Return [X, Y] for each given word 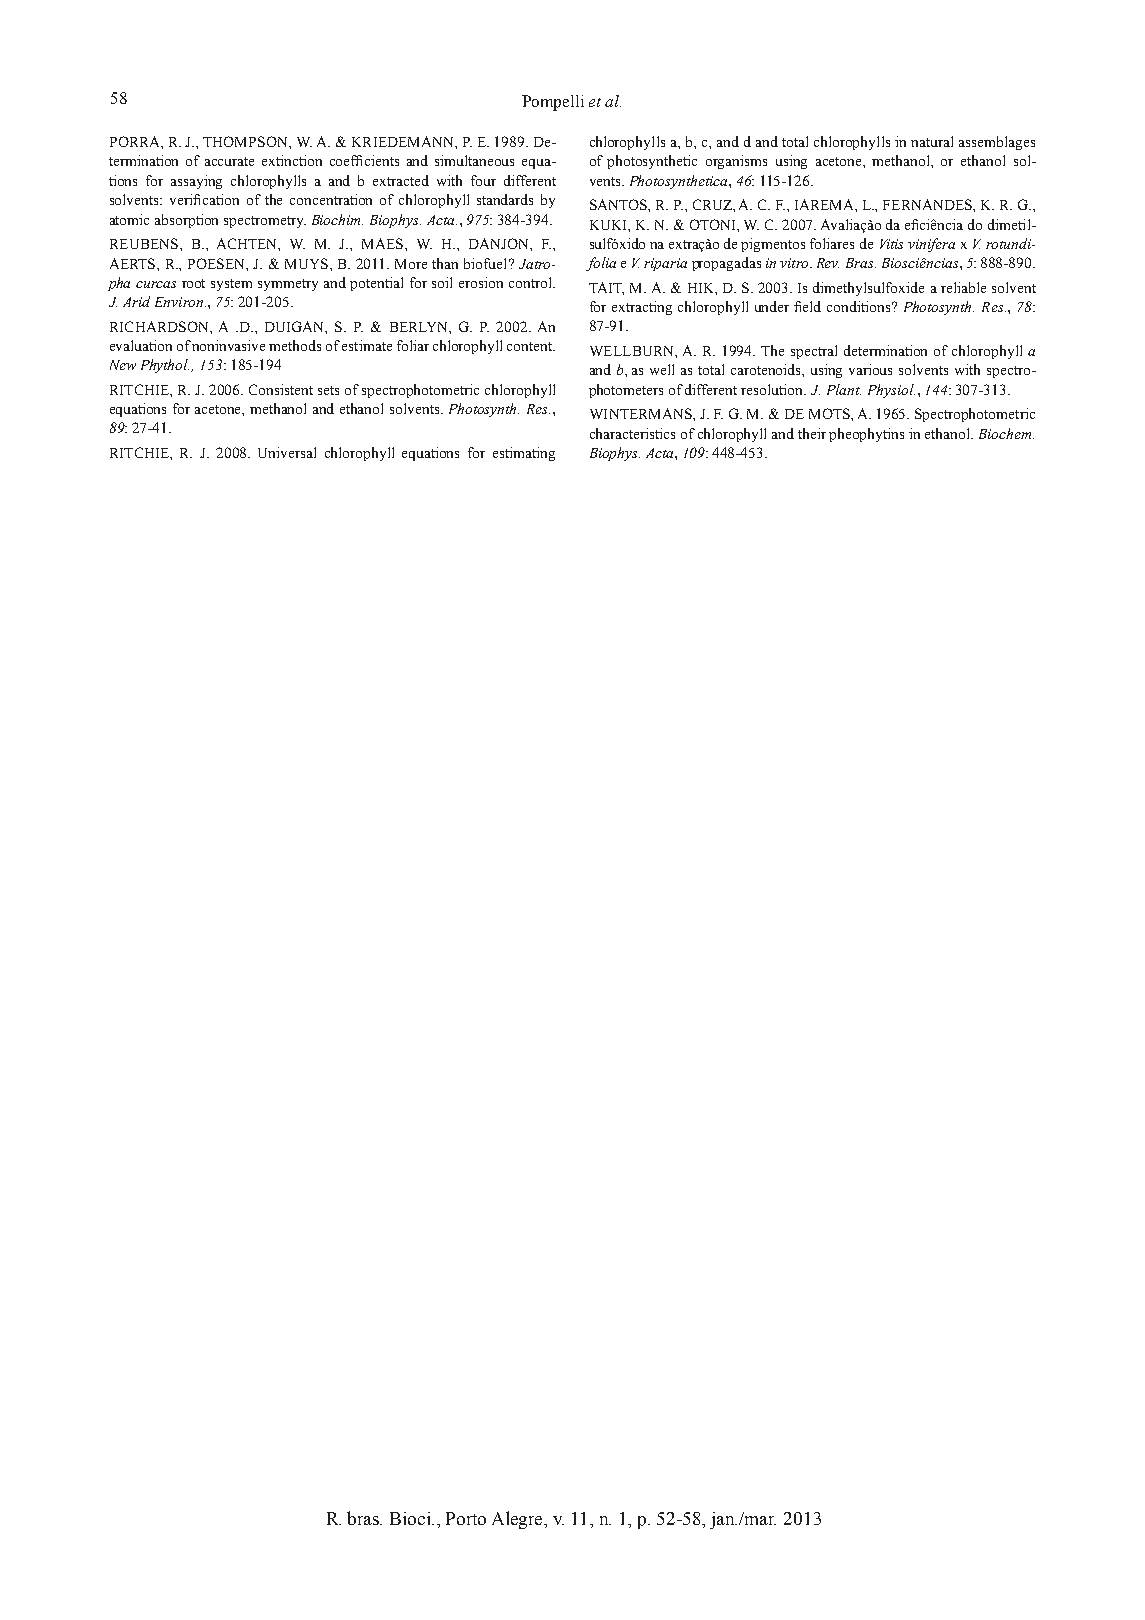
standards [505, 199]
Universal [287, 452]
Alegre [519, 1520]
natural [932, 141]
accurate [229, 161]
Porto [466, 1518]
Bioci [412, 1518]
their [812, 433]
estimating [524, 454]
